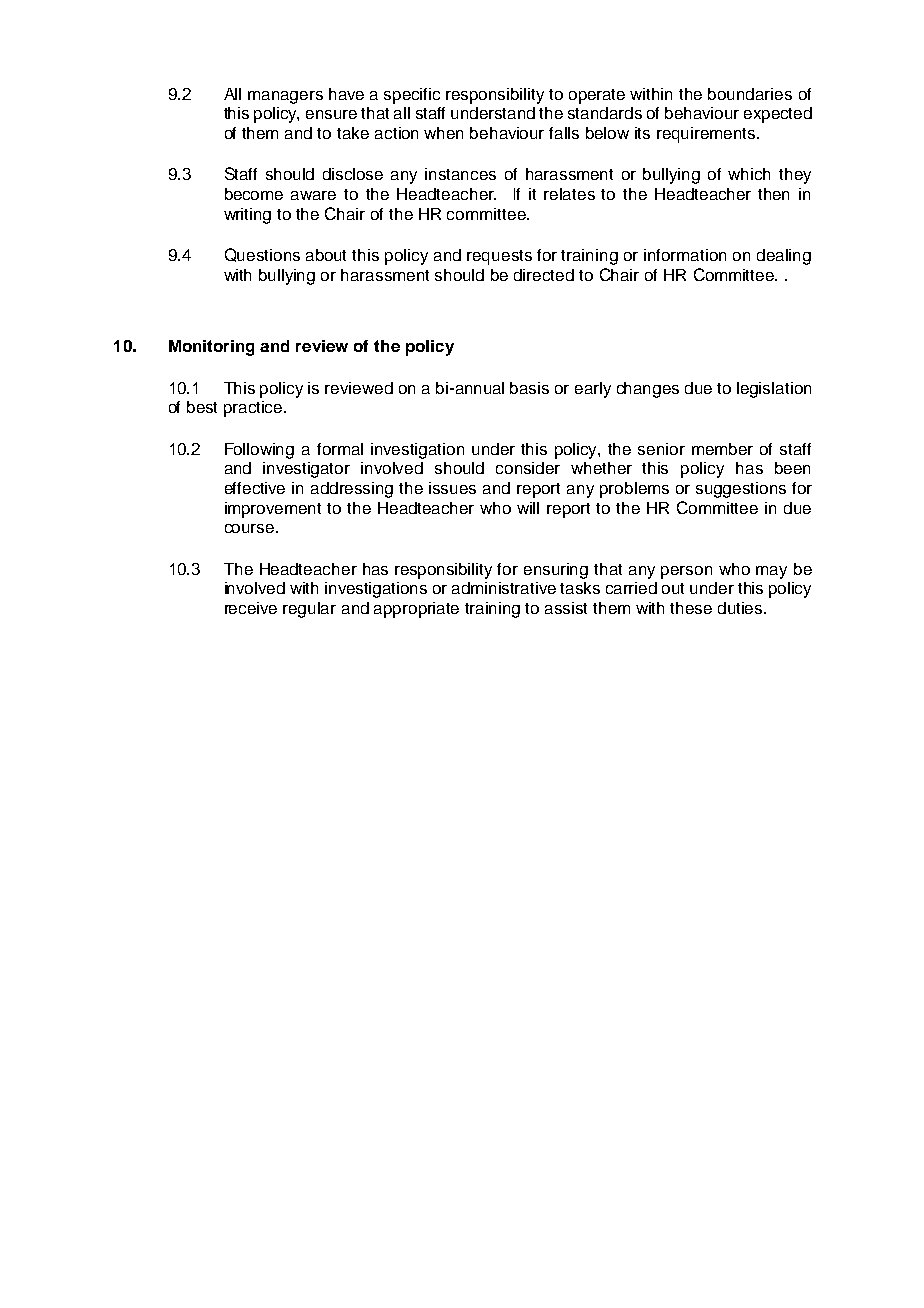 The image size is (924, 1308). What do you see at coordinates (285, 97) in the screenshot?
I see `managers` at bounding box center [285, 97].
